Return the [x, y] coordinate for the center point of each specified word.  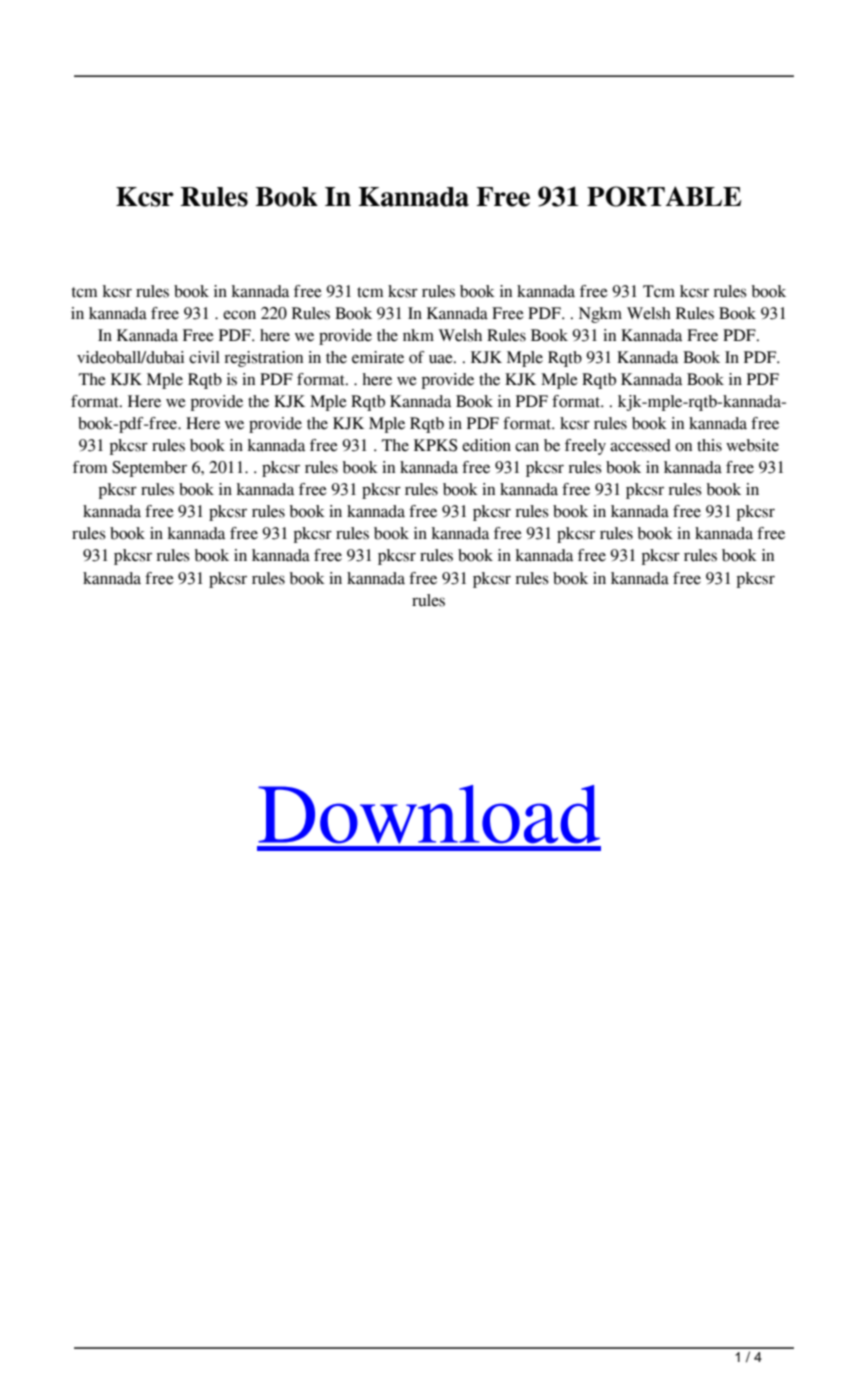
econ [239, 315]
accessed [640, 445]
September [149, 469]
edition [486, 445]
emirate [378, 357]
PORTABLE [664, 196]
